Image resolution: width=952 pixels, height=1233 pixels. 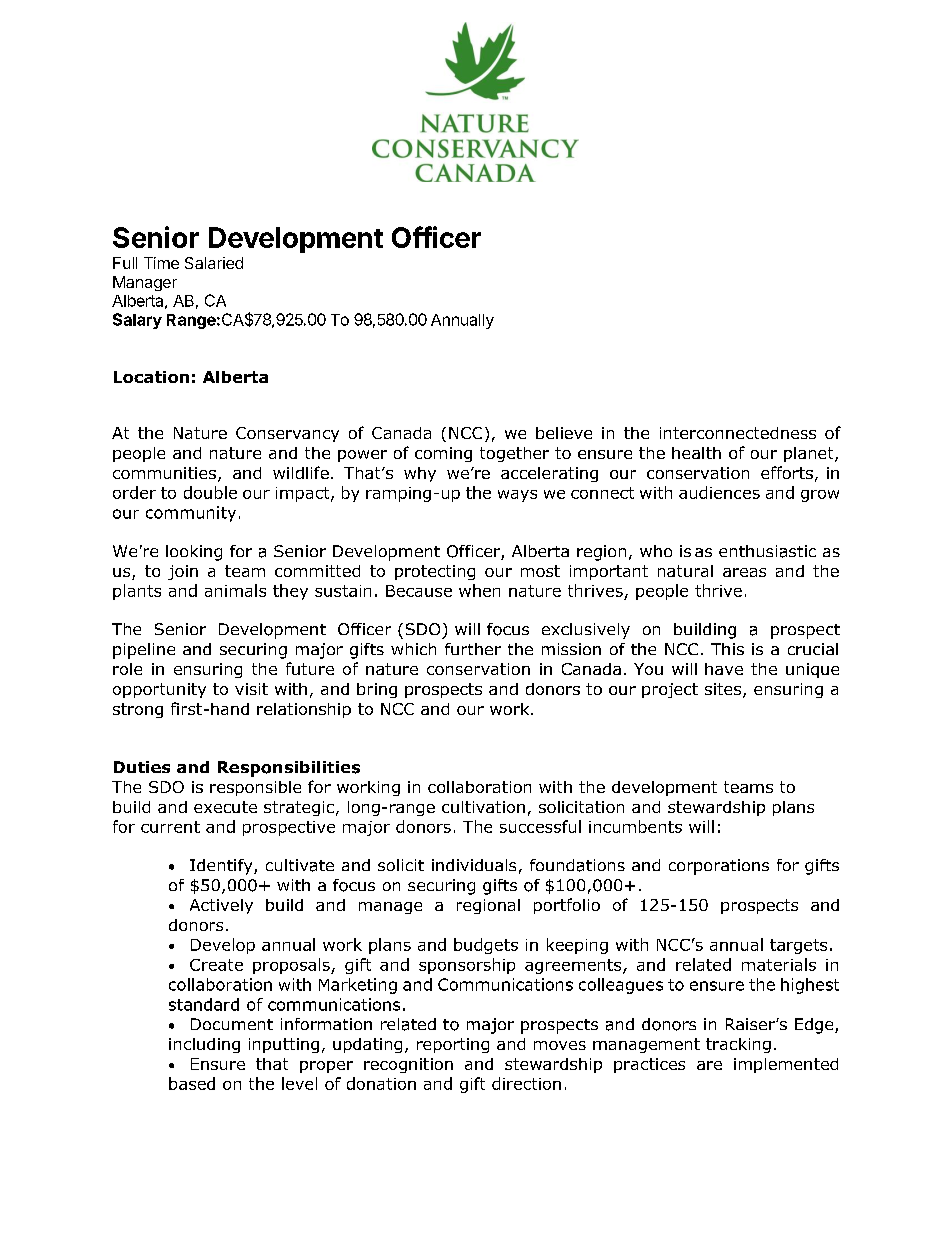 I want to click on coming, so click(x=443, y=454).
